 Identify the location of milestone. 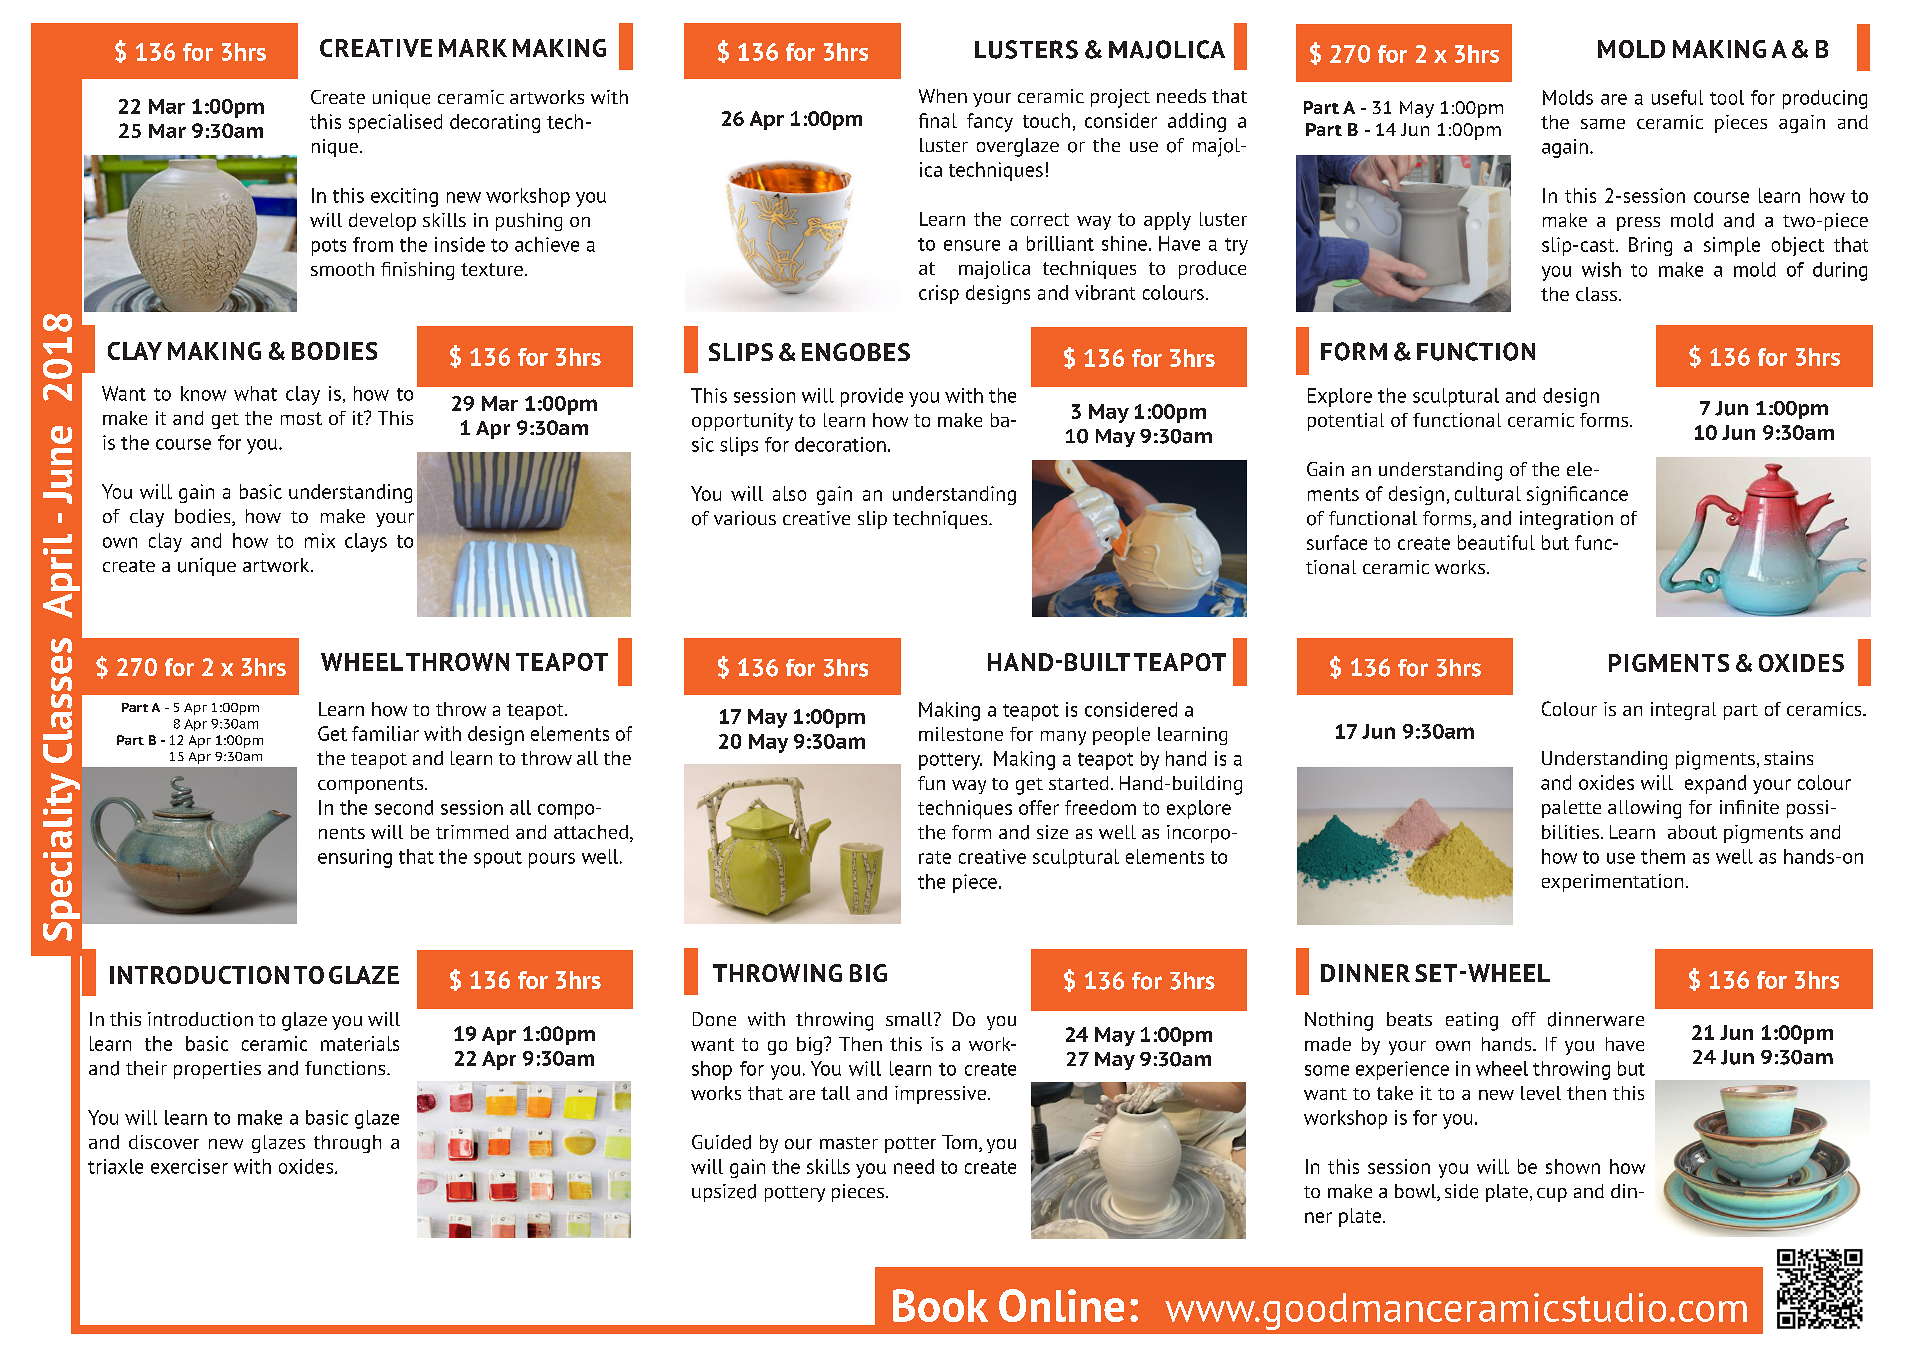
(961, 734).
